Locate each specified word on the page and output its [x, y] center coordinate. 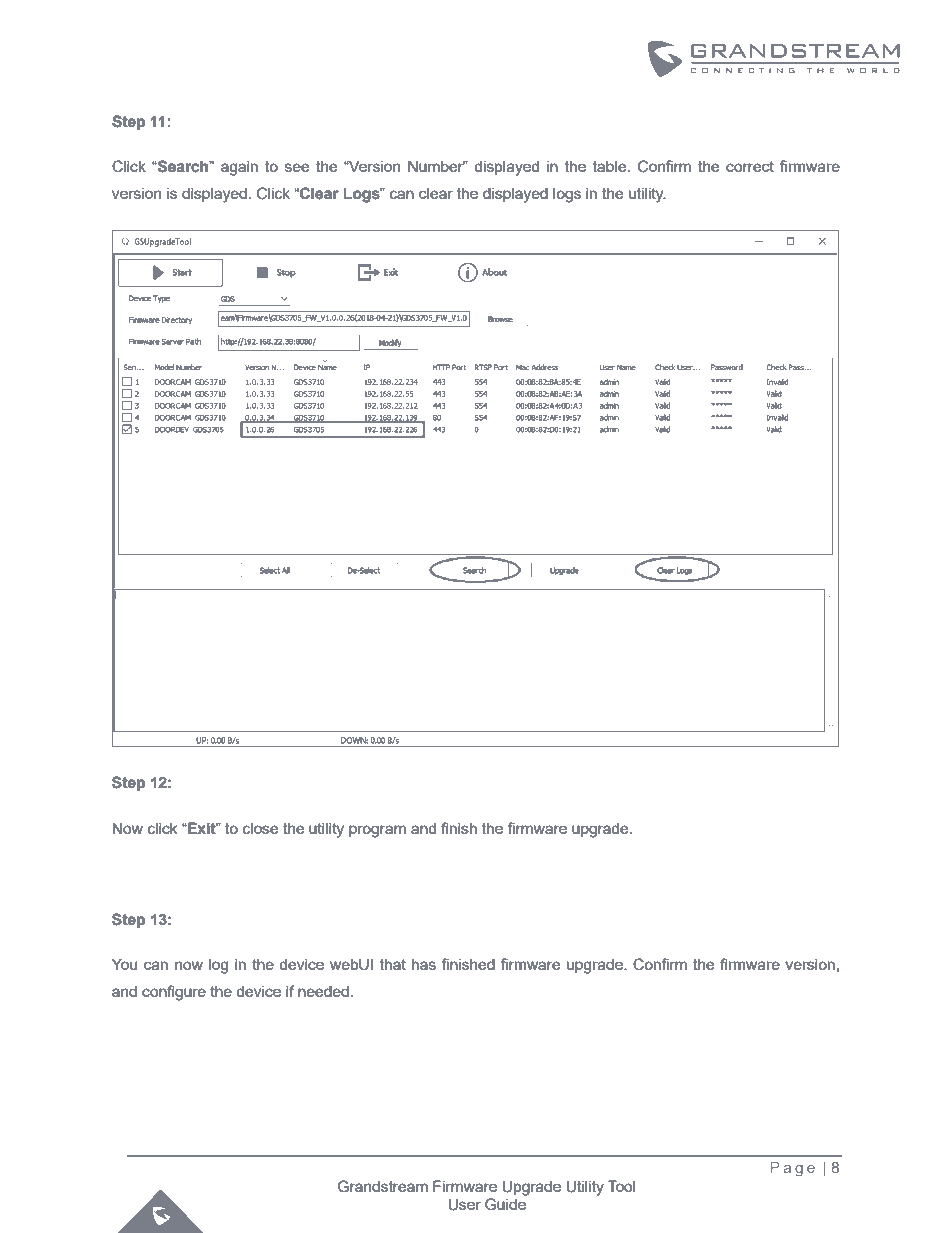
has [424, 964]
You [124, 964]
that [393, 964]
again [239, 168]
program [377, 831]
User [464, 1204]
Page [793, 1169]
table [611, 166]
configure [174, 993]
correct [750, 166]
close [260, 828]
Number [437, 166]
